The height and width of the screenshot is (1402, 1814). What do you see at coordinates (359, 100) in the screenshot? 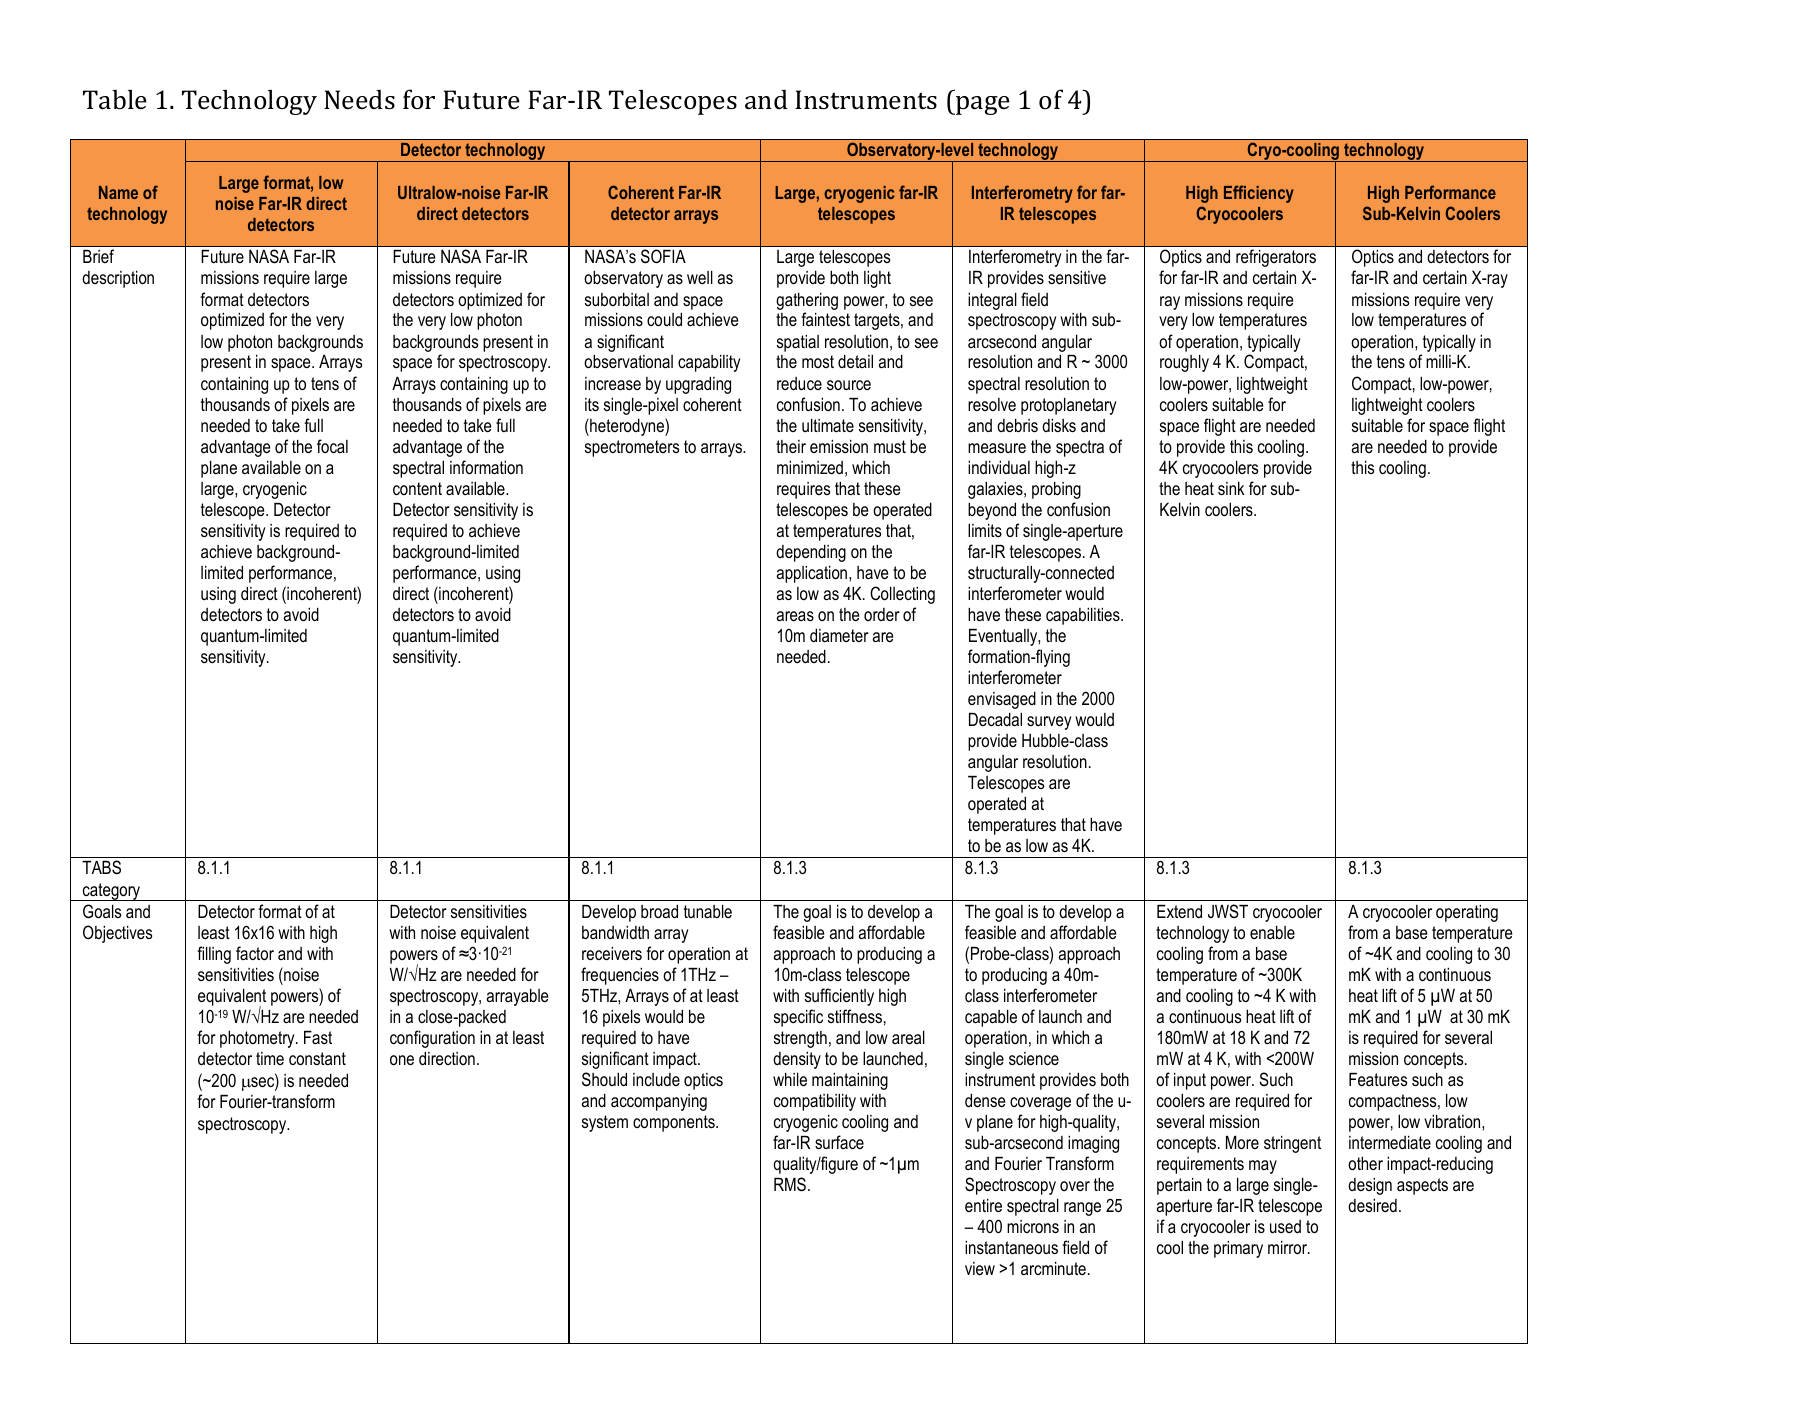
I see `Needs` at bounding box center [359, 100].
